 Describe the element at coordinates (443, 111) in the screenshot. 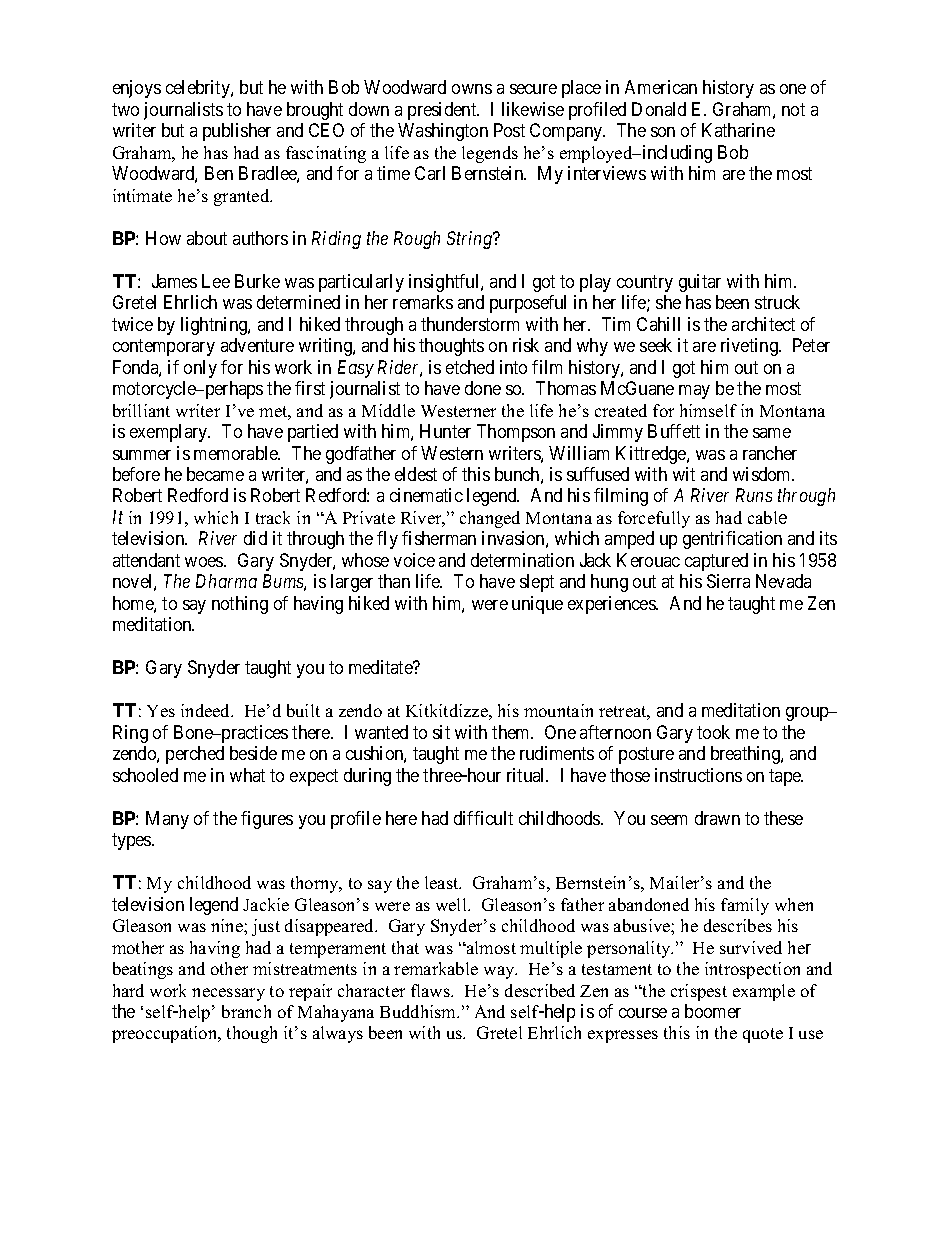

I see `president` at that location.
